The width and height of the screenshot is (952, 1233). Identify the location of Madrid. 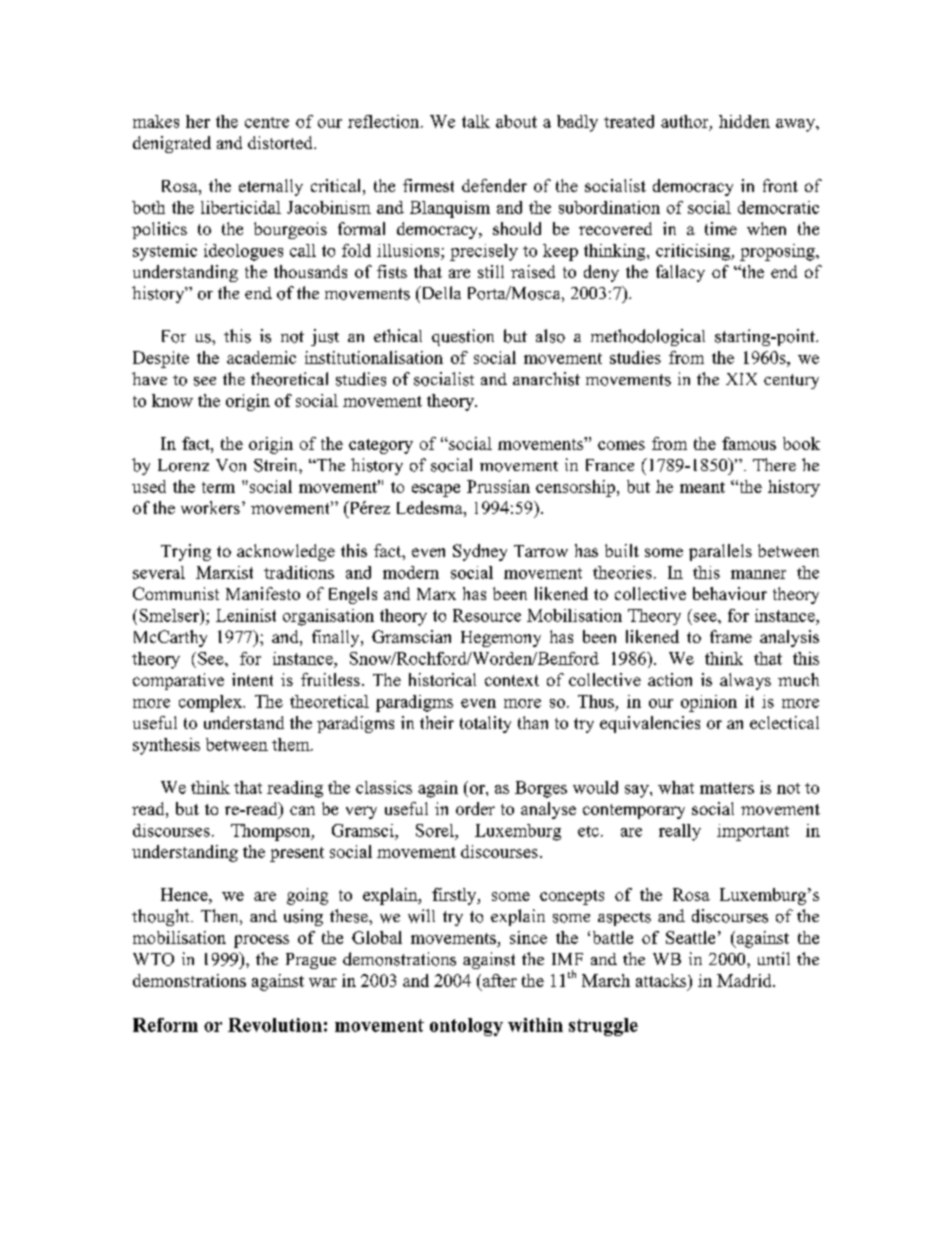
(745, 980).
